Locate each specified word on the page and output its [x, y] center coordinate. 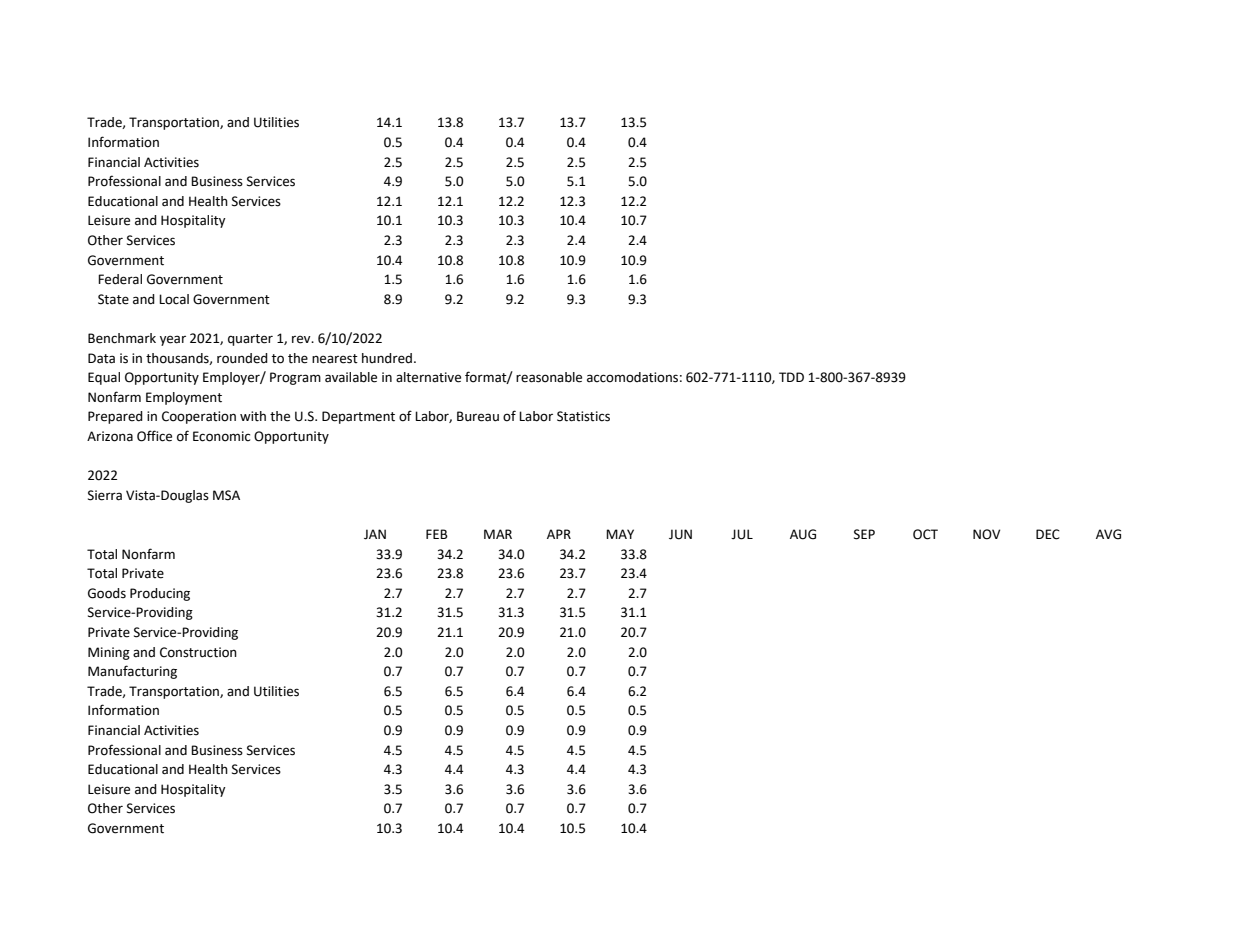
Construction [198, 652]
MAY [620, 534]
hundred [387, 358]
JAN [375, 534]
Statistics [583, 416]
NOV [986, 534]
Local [174, 299]
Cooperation [199, 417]
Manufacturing [132, 672]
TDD [791, 377]
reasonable [549, 377]
